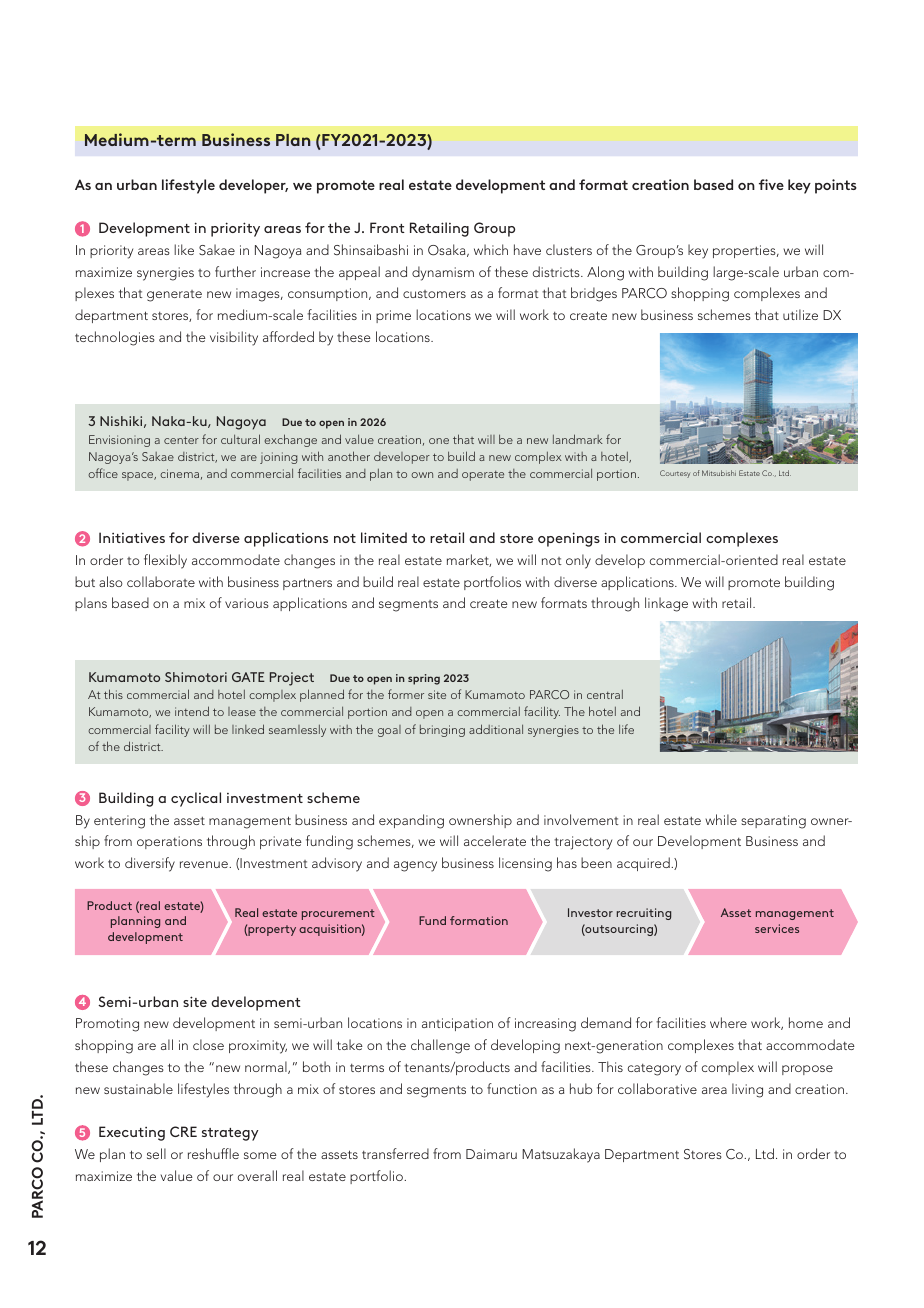 The width and height of the screenshot is (924, 1308). Describe the element at coordinates (719, 473) in the screenshot. I see `Mitsubishi` at that location.
